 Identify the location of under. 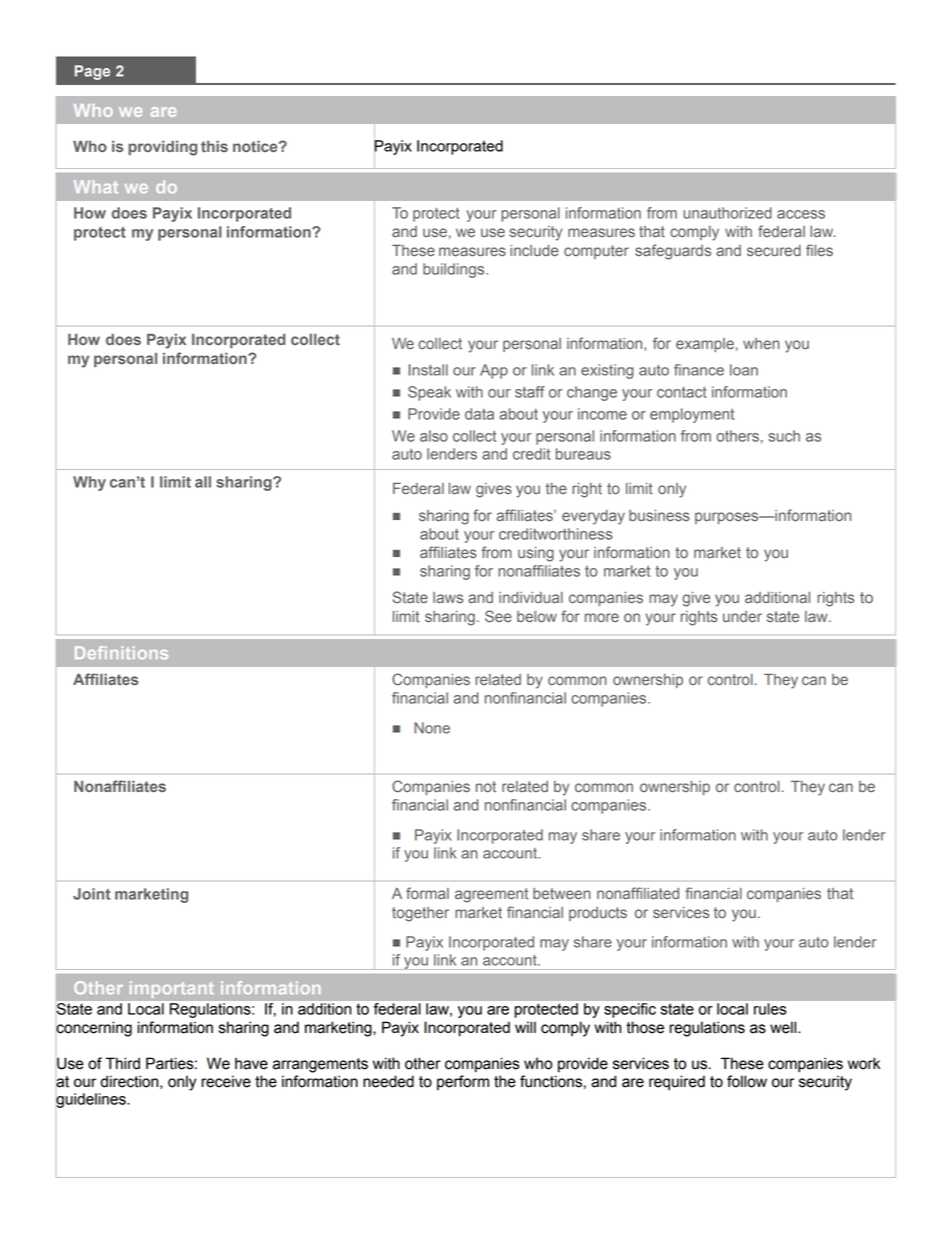
(742, 616).
